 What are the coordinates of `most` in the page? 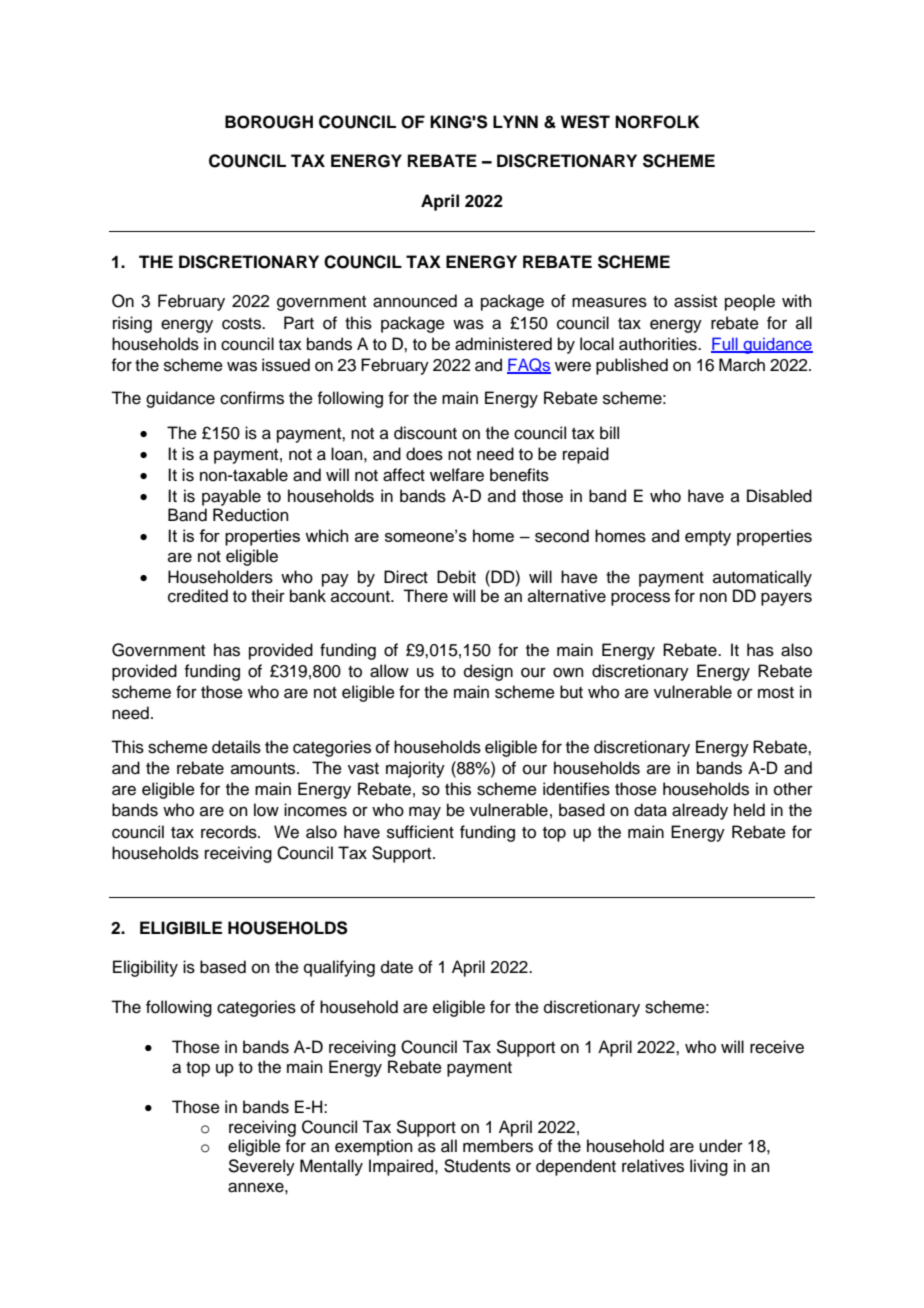 It's located at (776, 693).
